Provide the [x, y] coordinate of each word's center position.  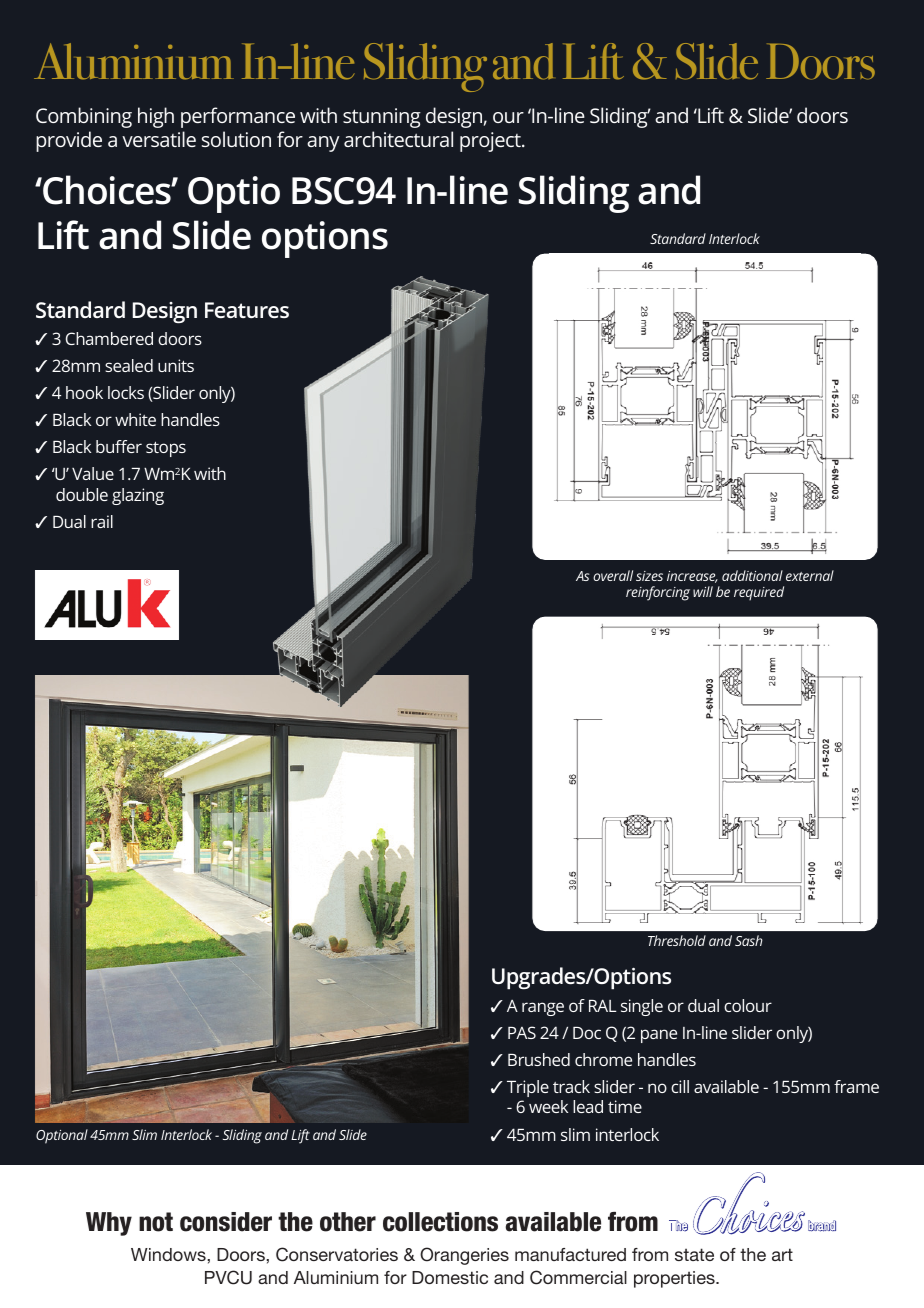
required [759, 593]
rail [102, 521]
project [491, 142]
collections [440, 1222]
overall [613, 575]
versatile [159, 139]
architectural [398, 139]
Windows [169, 1254]
